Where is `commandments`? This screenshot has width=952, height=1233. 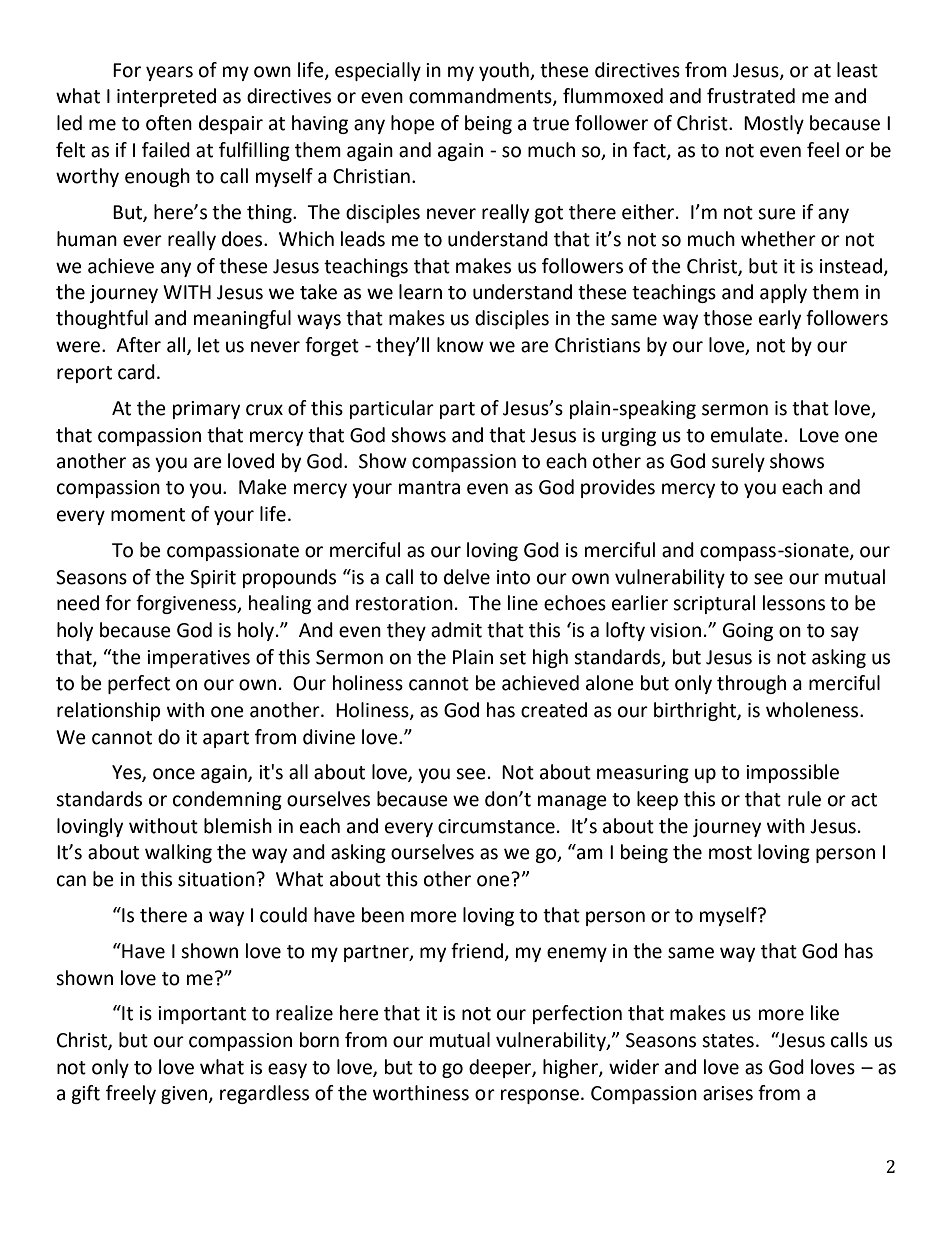
commandments is located at coordinates (481, 97).
